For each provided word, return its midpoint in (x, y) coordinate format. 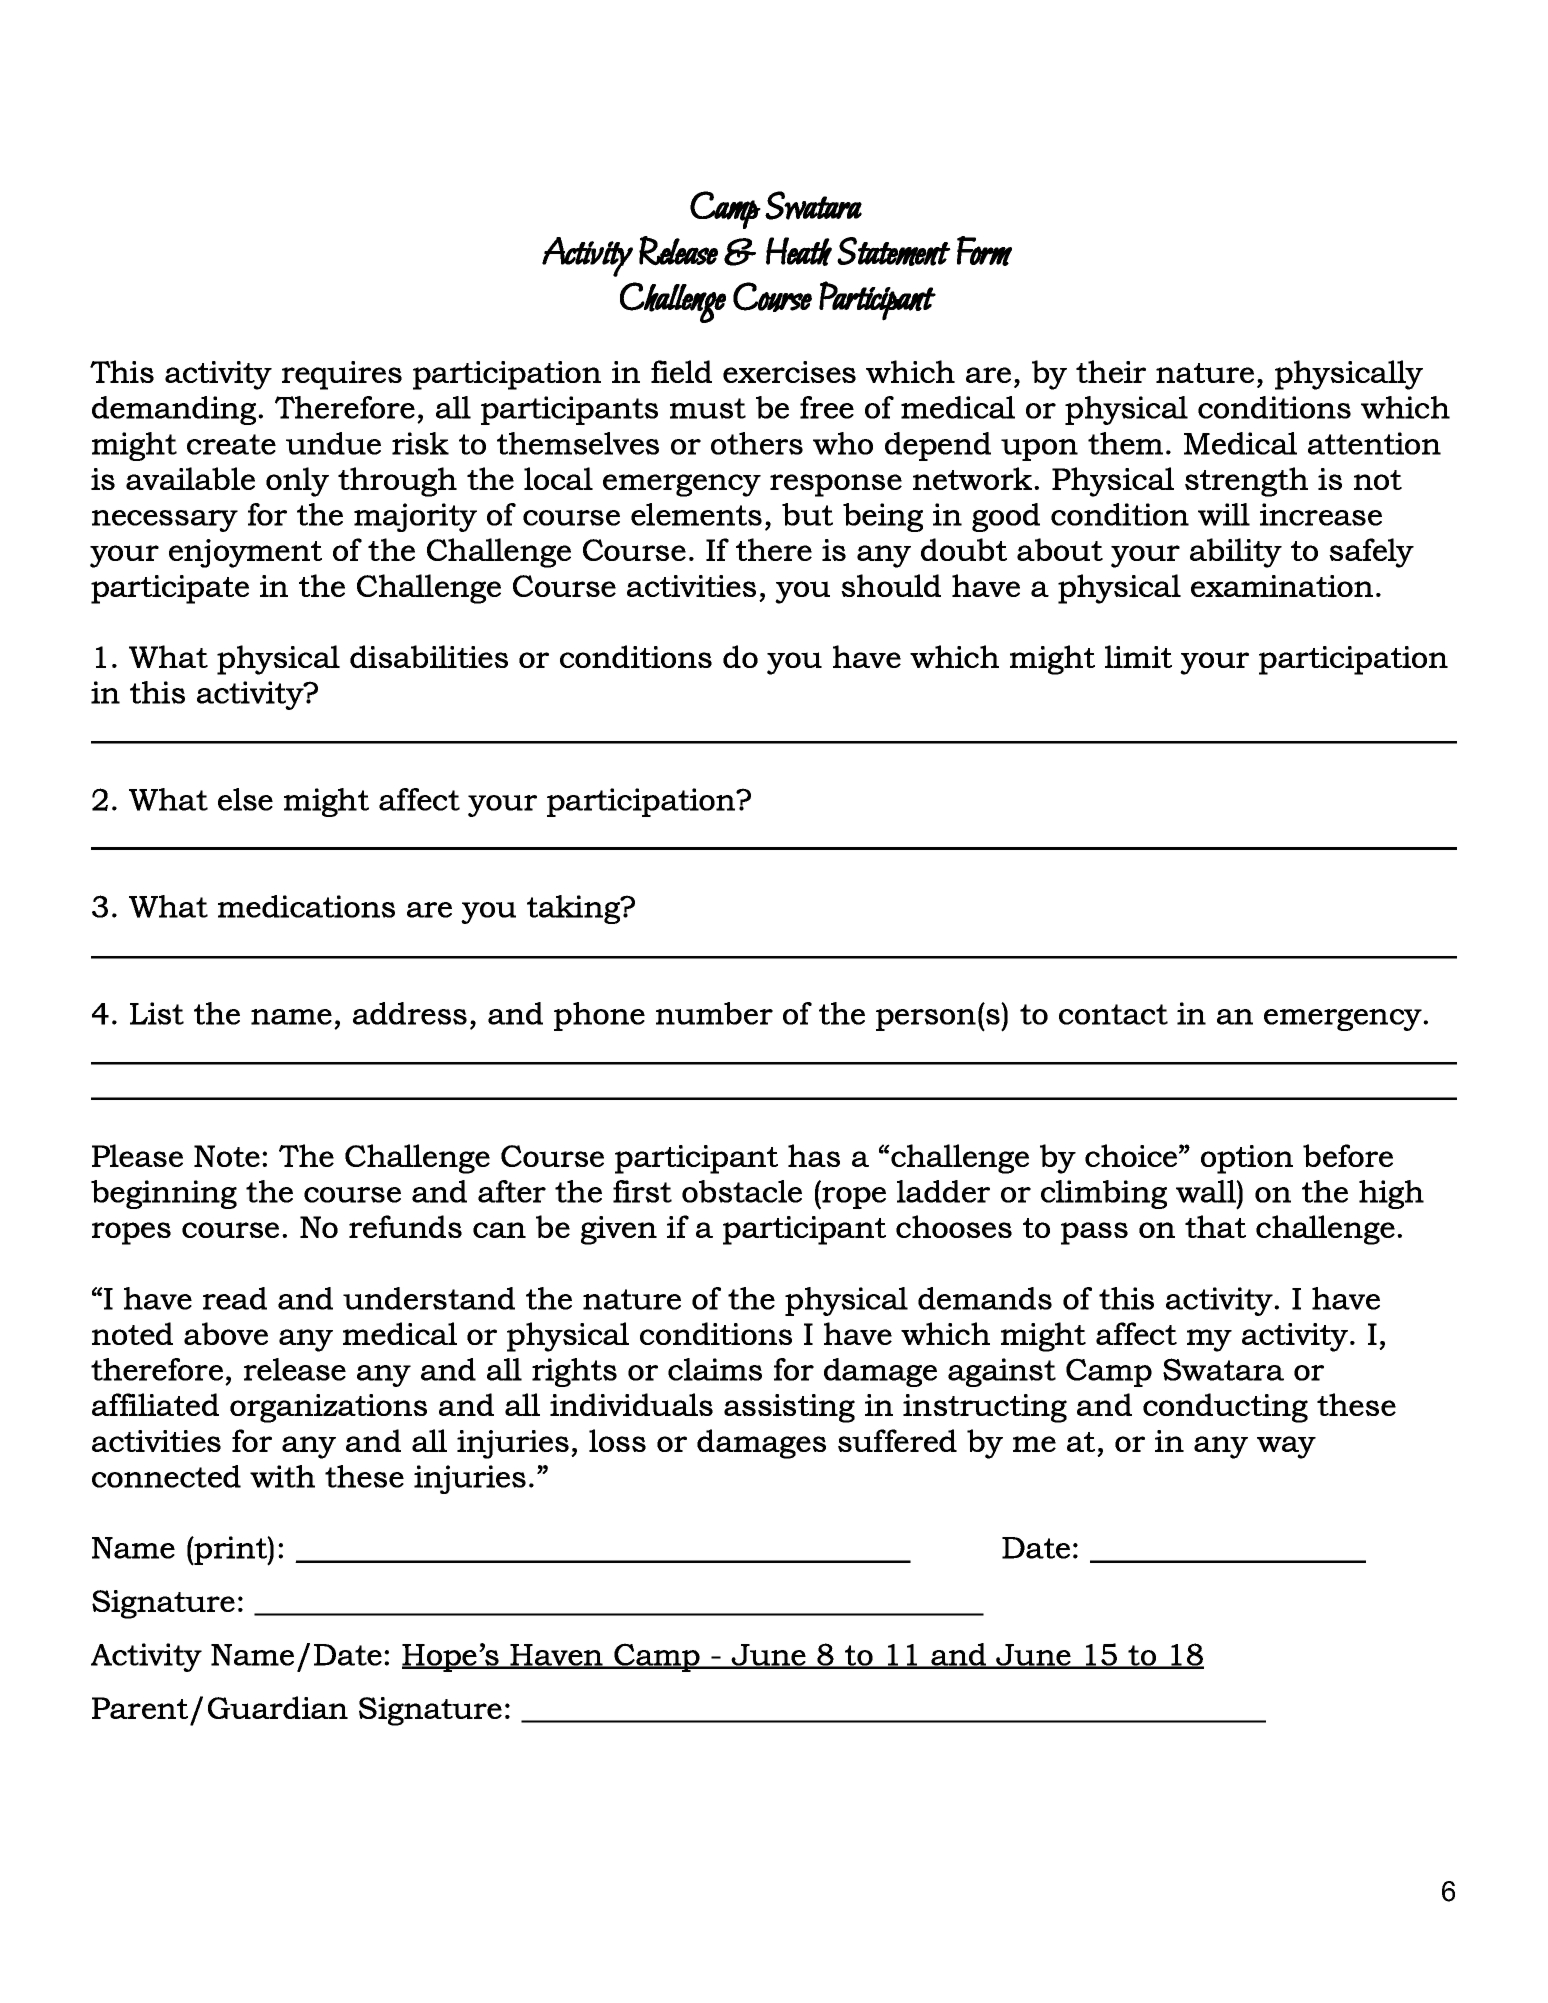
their (1111, 371)
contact (1113, 1014)
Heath (799, 251)
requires (342, 375)
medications (306, 906)
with (282, 1476)
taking (575, 909)
